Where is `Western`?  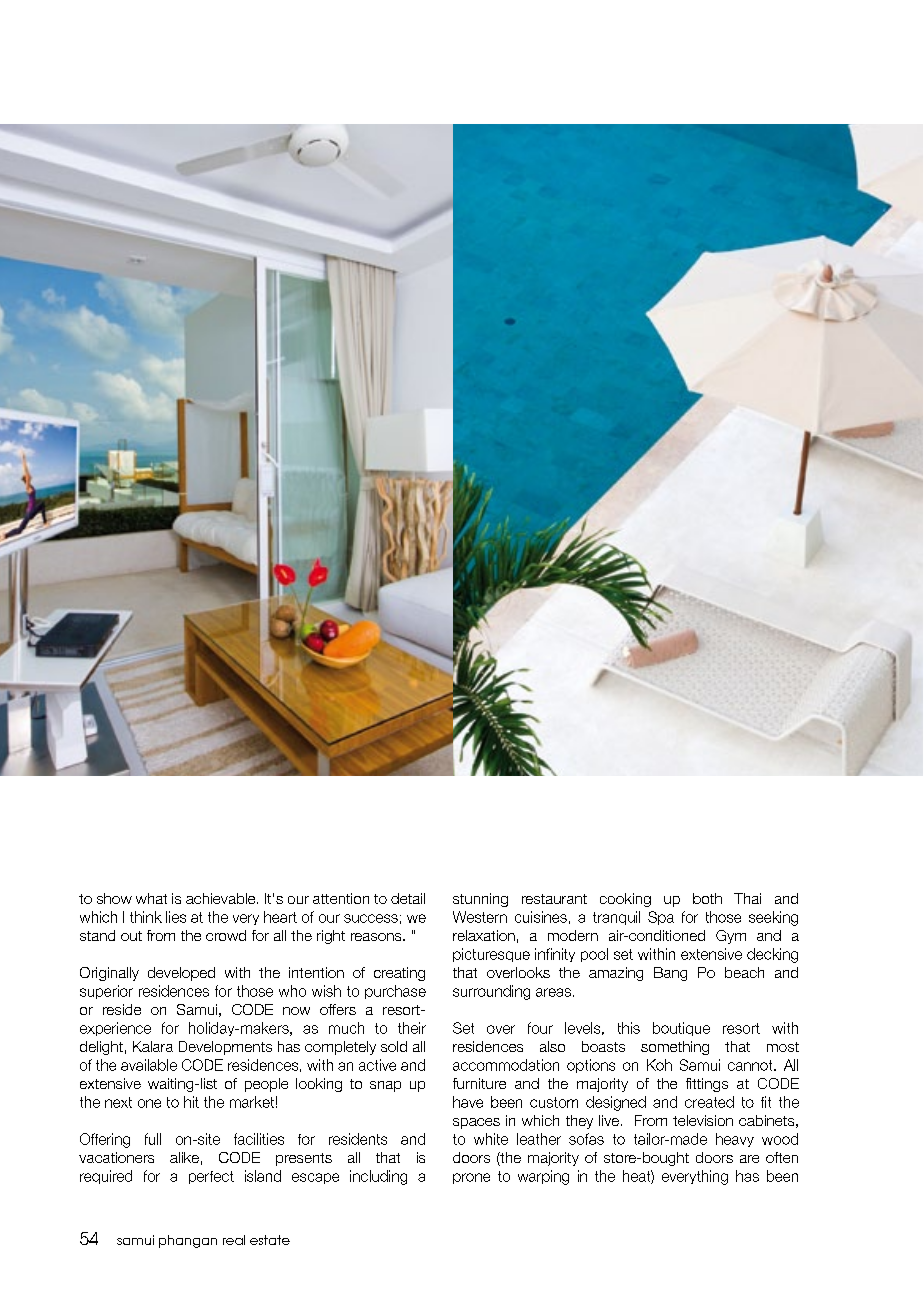 Western is located at coordinates (480, 917).
